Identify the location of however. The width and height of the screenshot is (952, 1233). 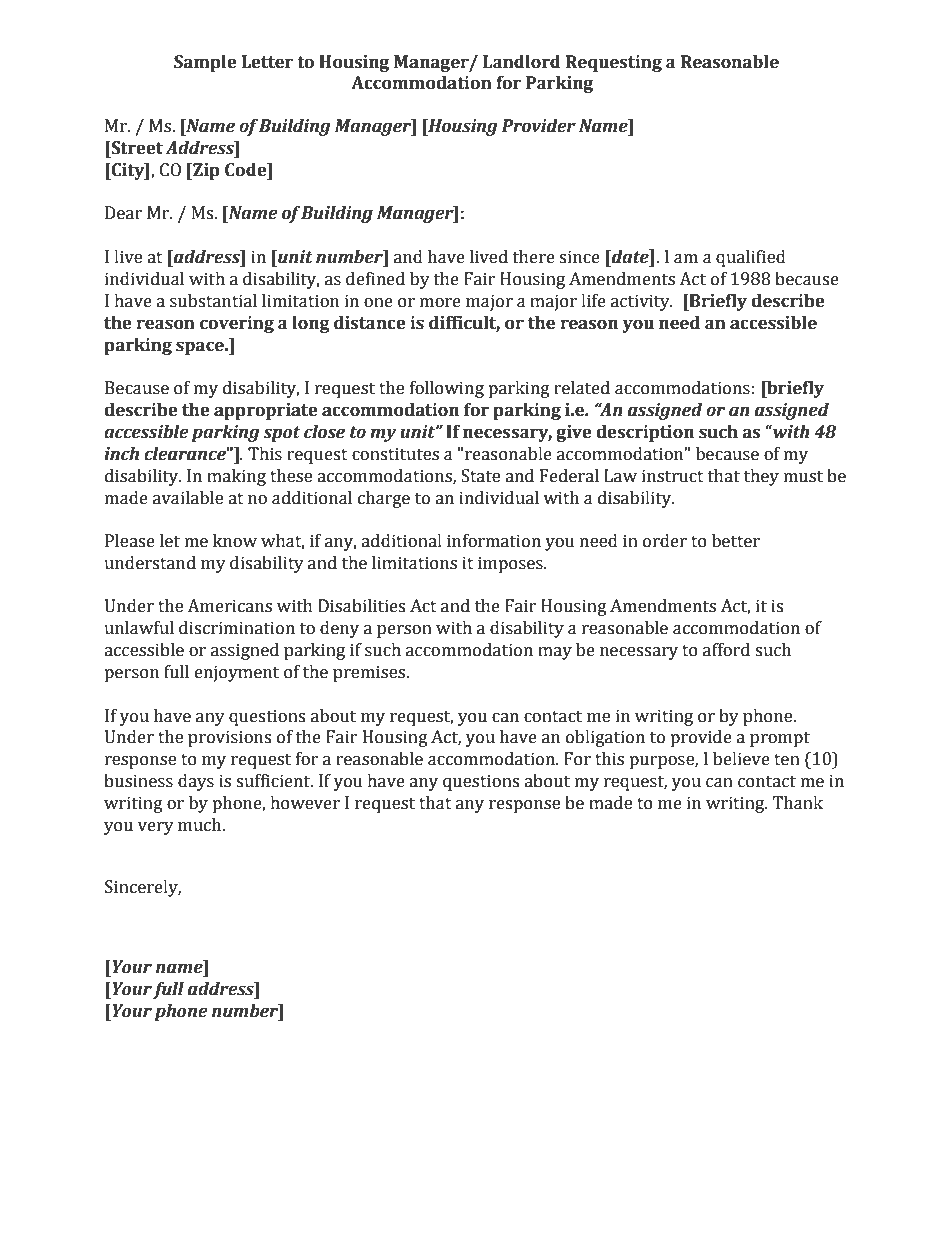
(305, 803).
